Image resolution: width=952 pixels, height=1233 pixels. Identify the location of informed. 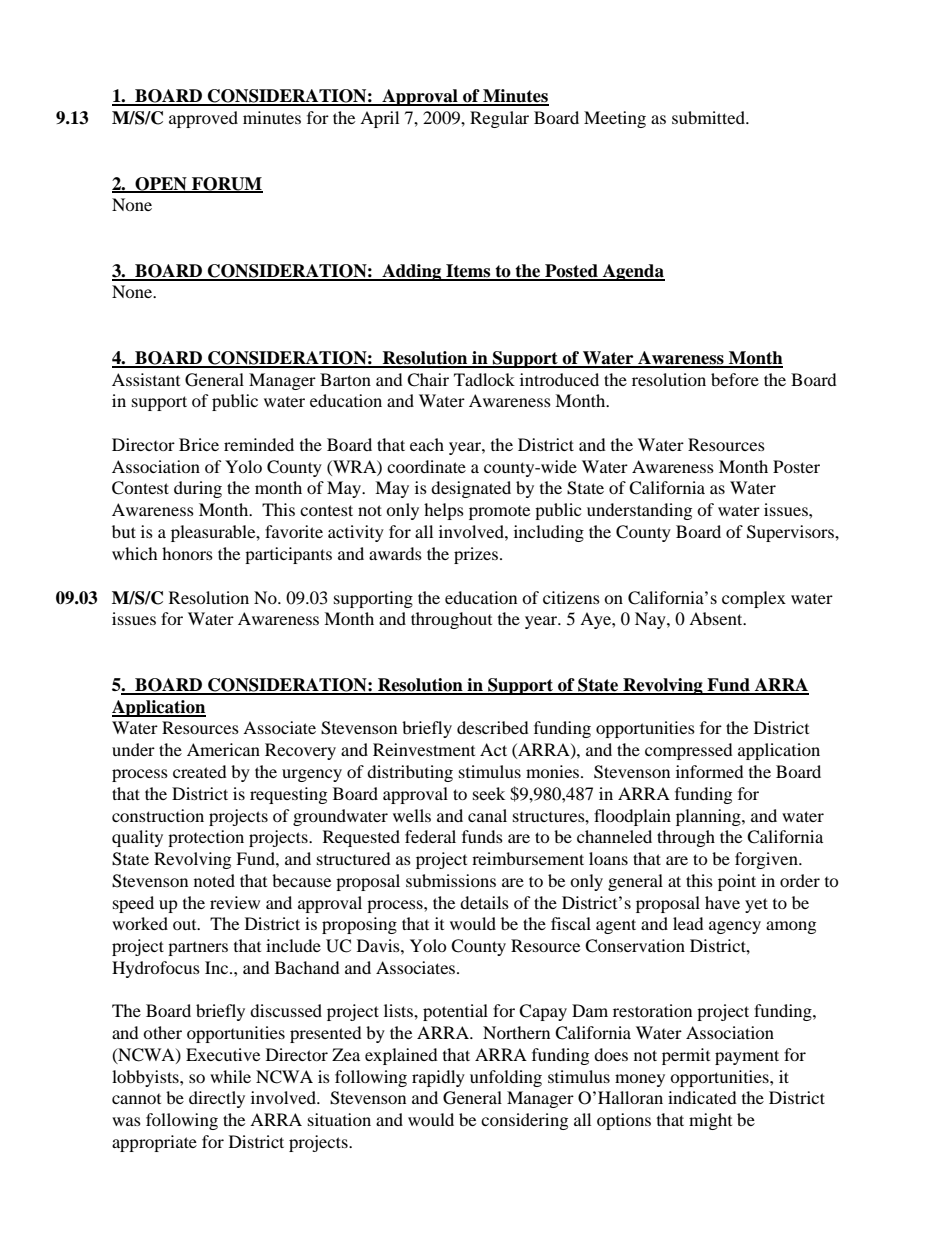
(710, 771).
